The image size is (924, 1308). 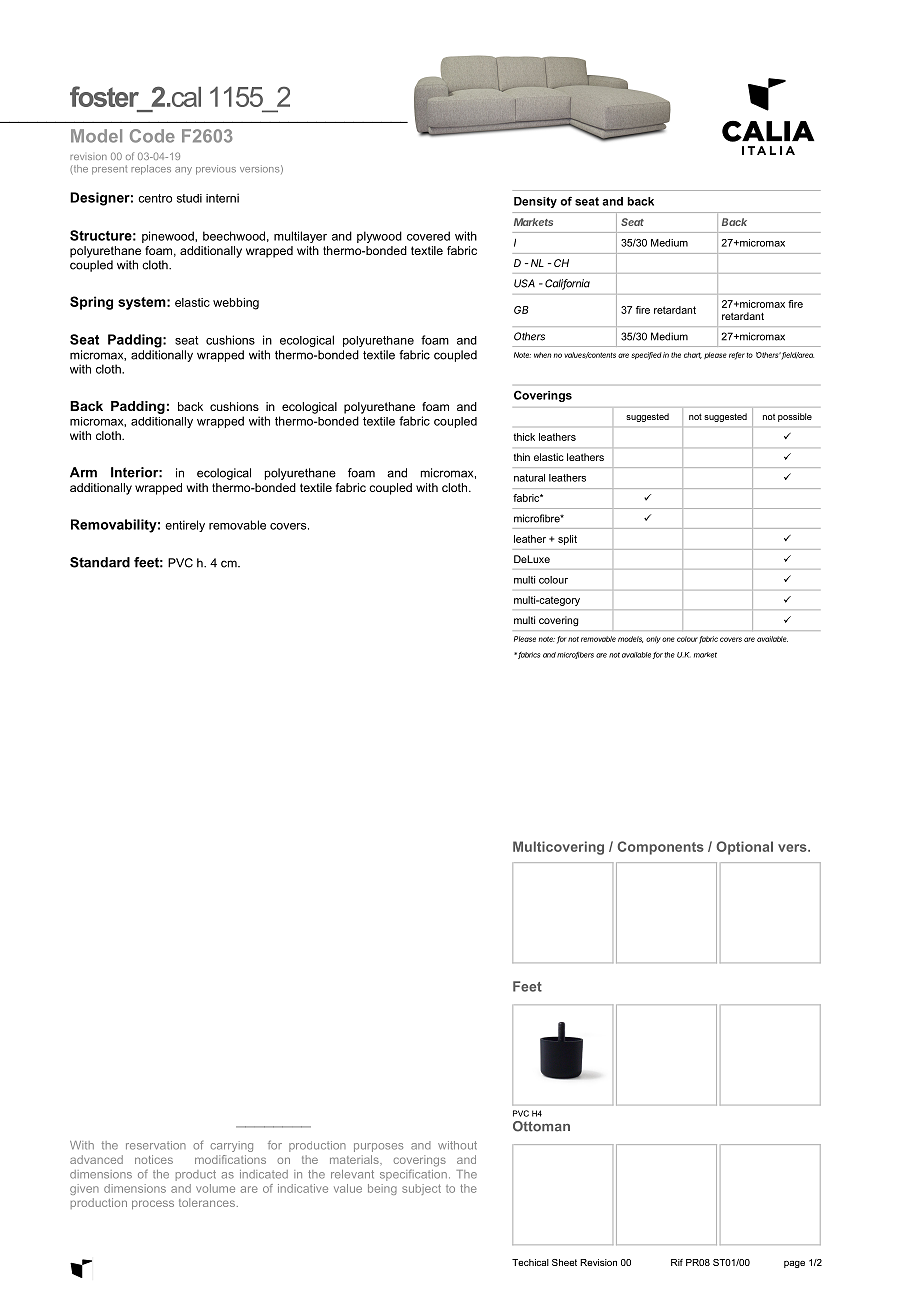 I want to click on possible, so click(x=795, y=417).
